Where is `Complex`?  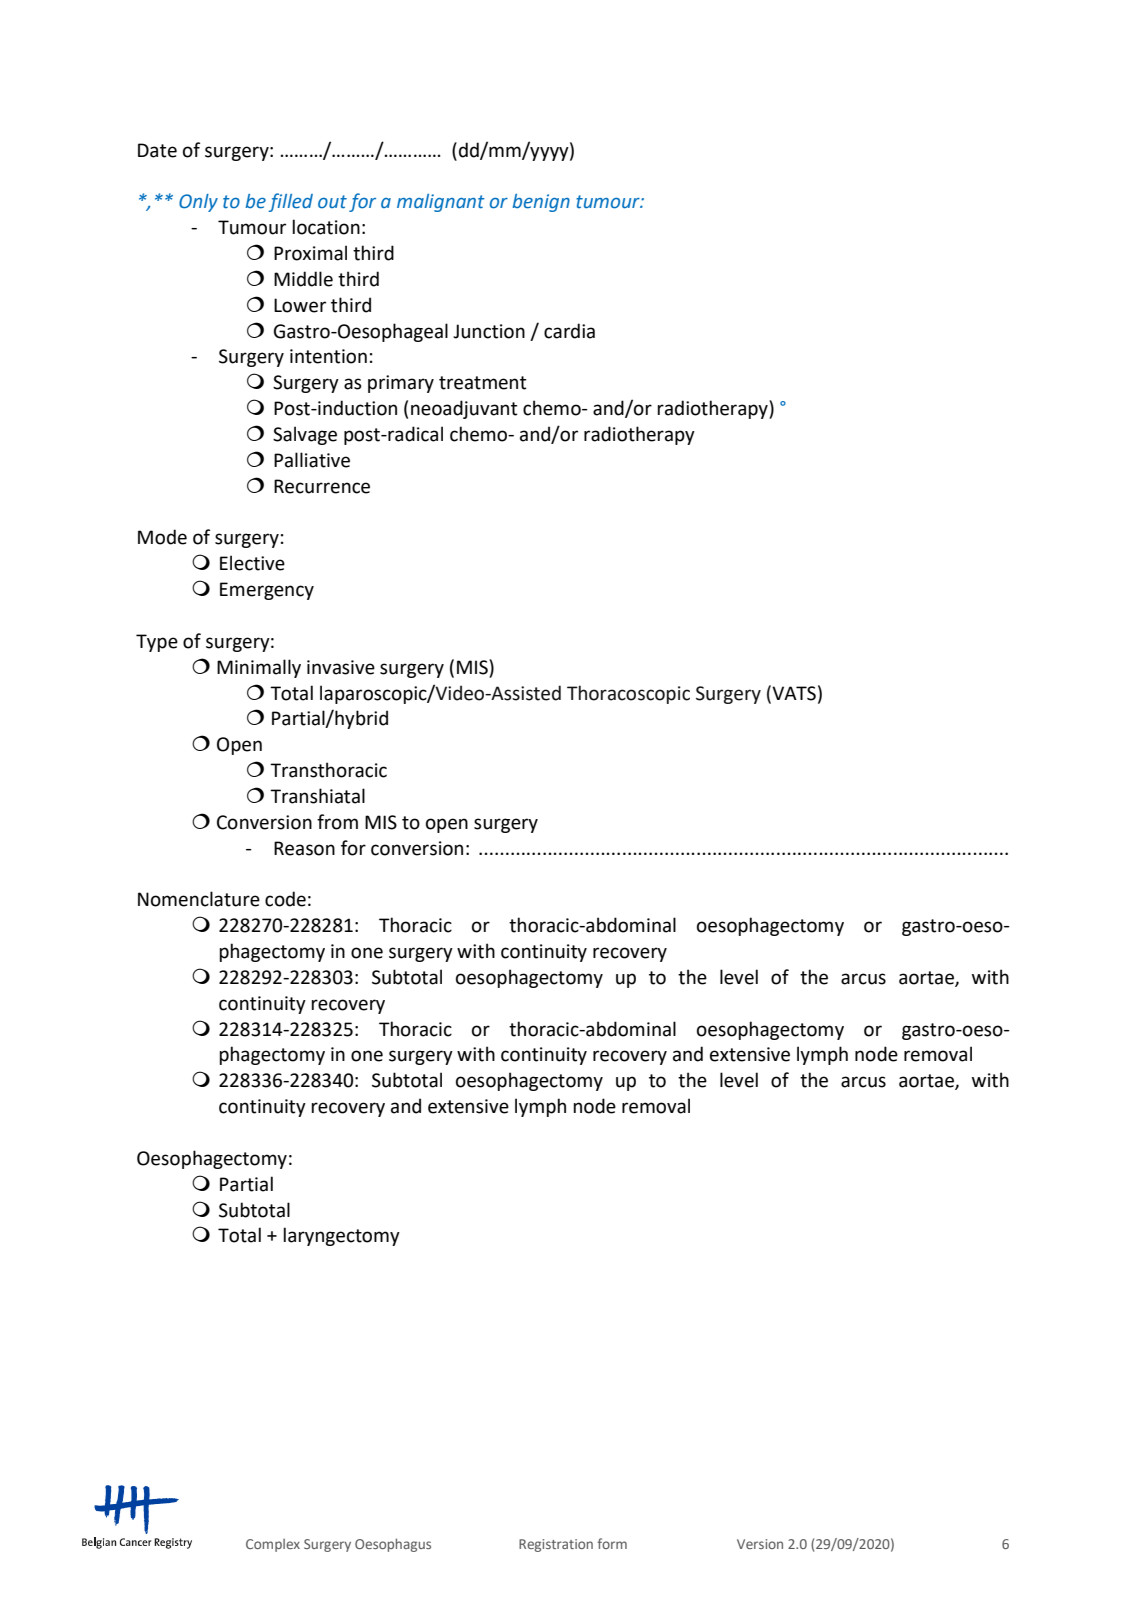 Complex is located at coordinates (273, 1545).
